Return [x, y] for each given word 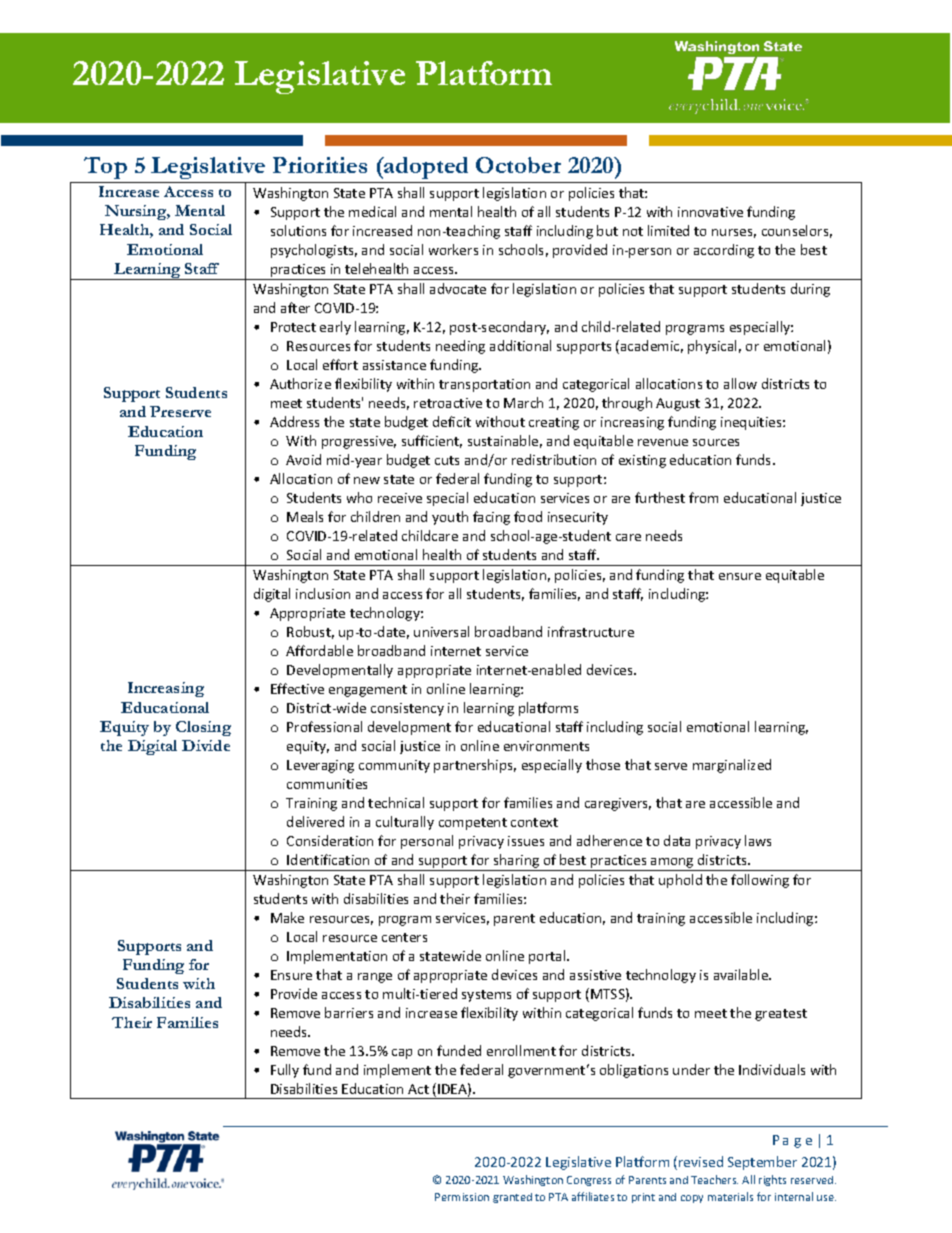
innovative [710, 212]
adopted [425, 168]
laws [758, 840]
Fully [285, 1071]
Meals [305, 516]
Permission [462, 1197]
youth [450, 518]
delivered [315, 821]
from [703, 497]
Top [105, 168]
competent [473, 824]
